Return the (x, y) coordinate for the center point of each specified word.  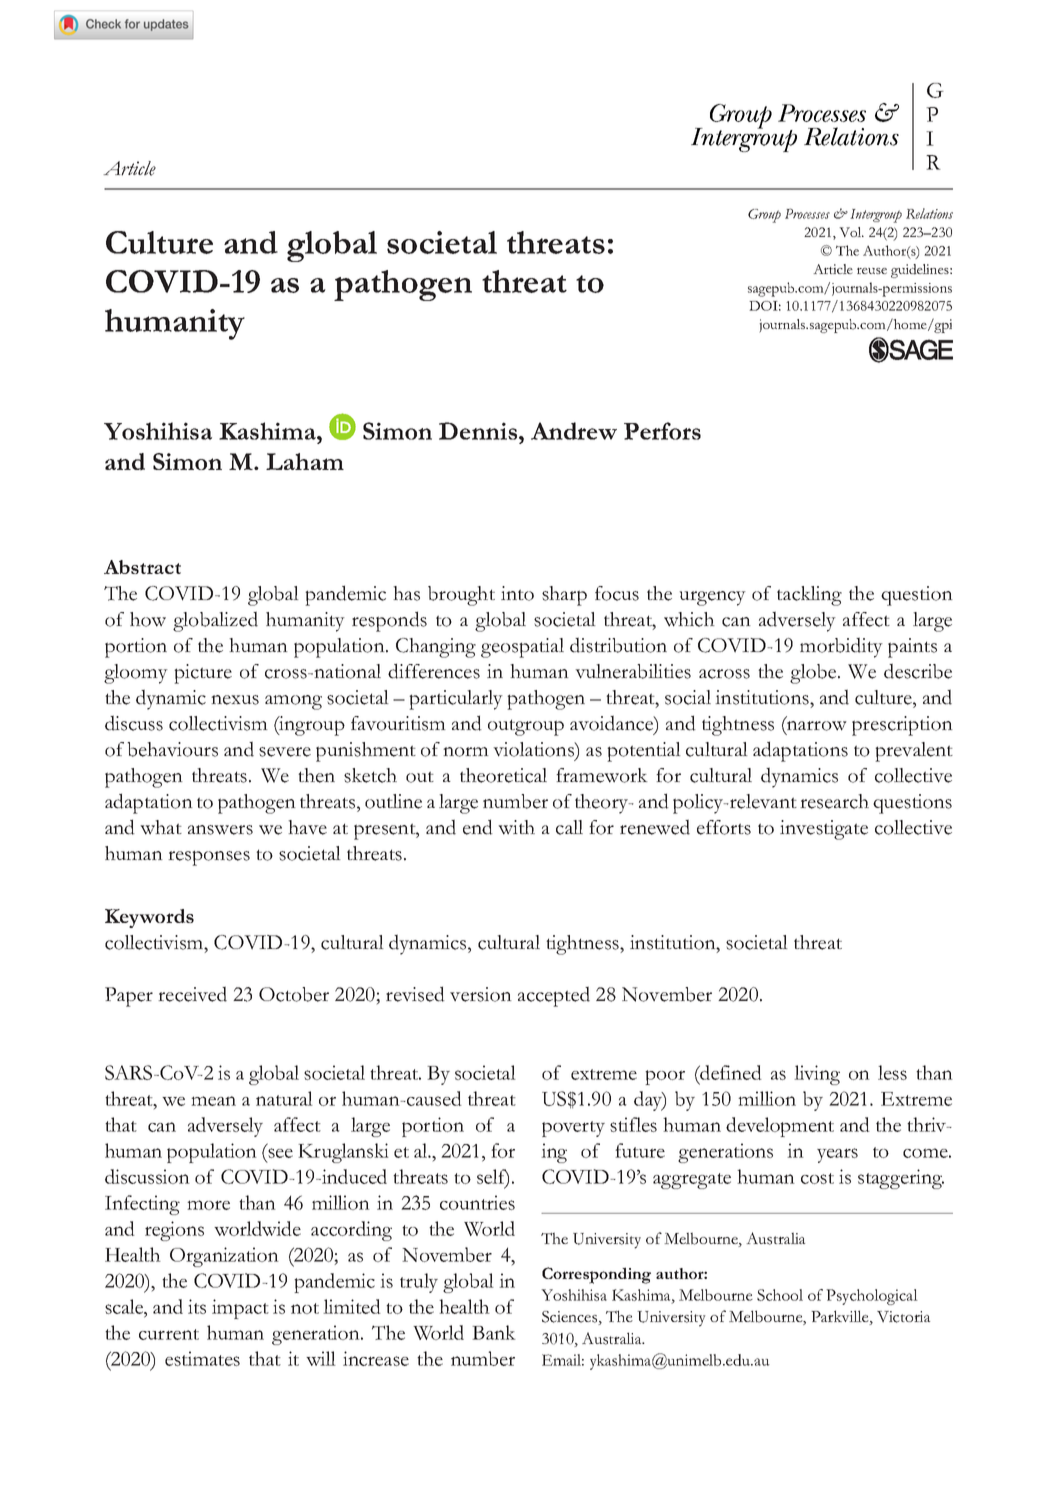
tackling (809, 596)
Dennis (479, 431)
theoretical (503, 775)
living (817, 1075)
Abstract (142, 567)
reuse (872, 270)
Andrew (574, 431)
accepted (554, 996)
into (517, 593)
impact (240, 1309)
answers (220, 830)
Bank (494, 1332)
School (780, 1295)
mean (213, 1101)
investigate (824, 830)
